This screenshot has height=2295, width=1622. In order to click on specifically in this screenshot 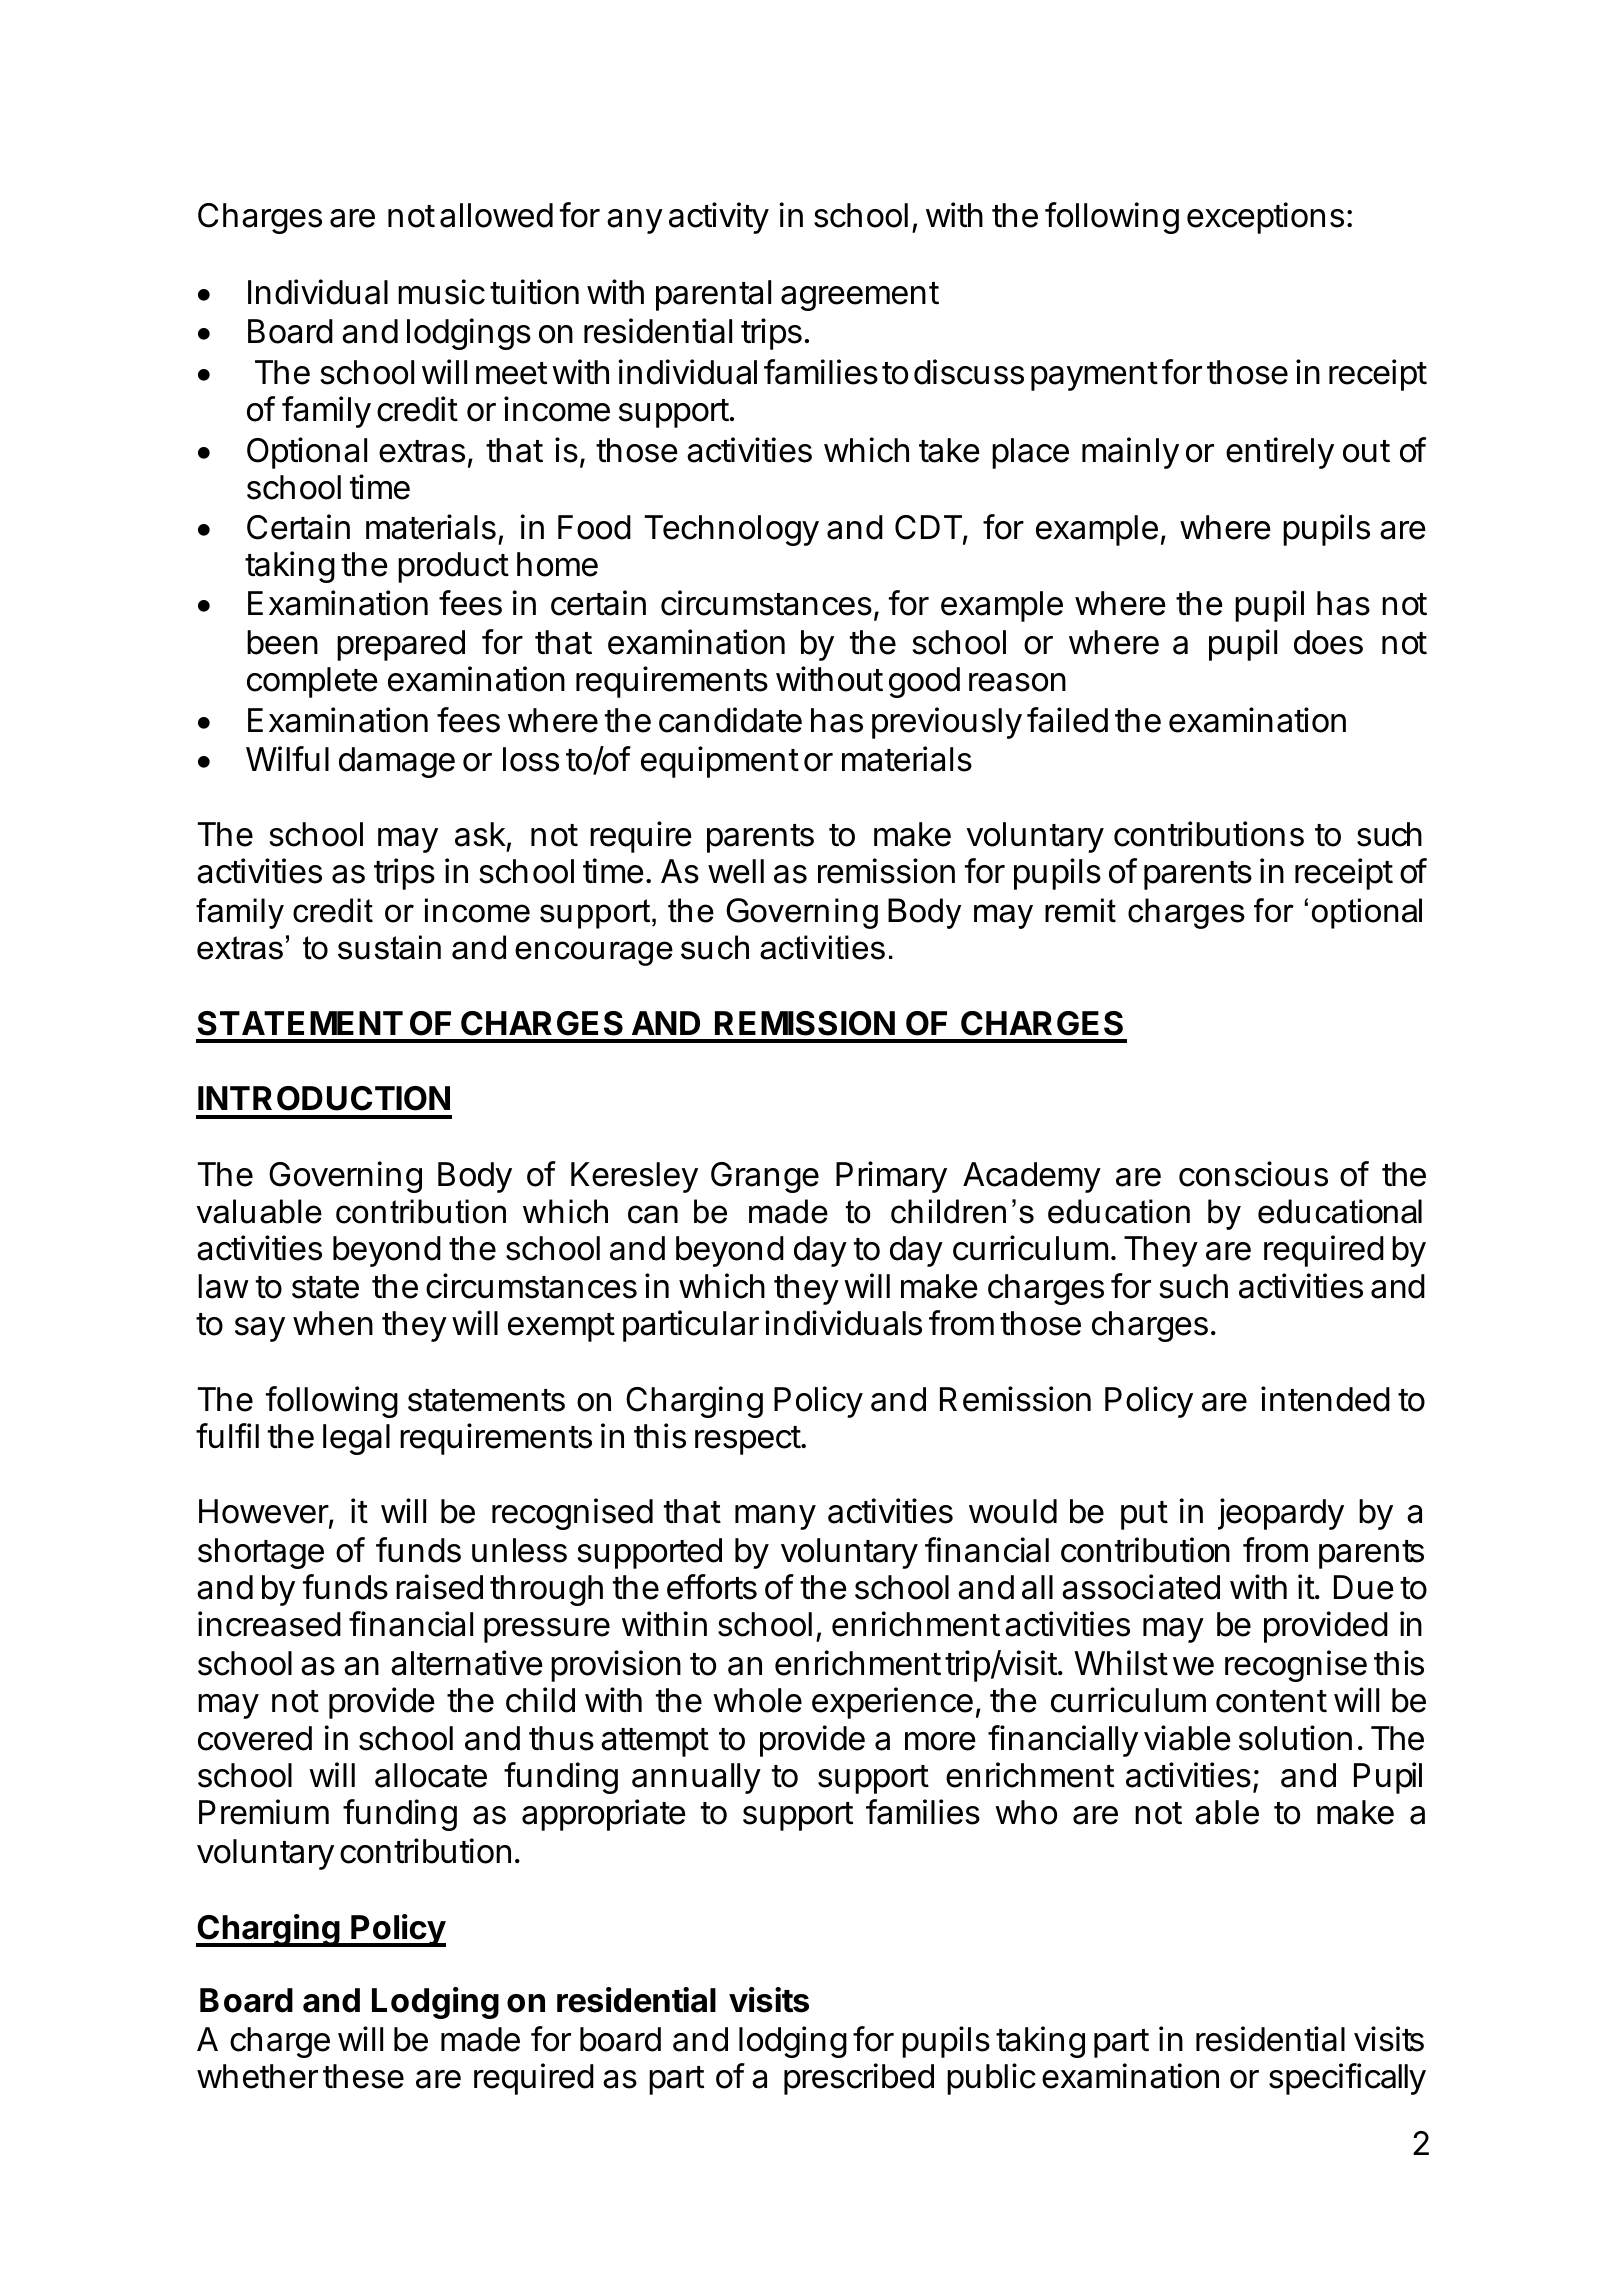, I will do `click(1347, 2079)`.
